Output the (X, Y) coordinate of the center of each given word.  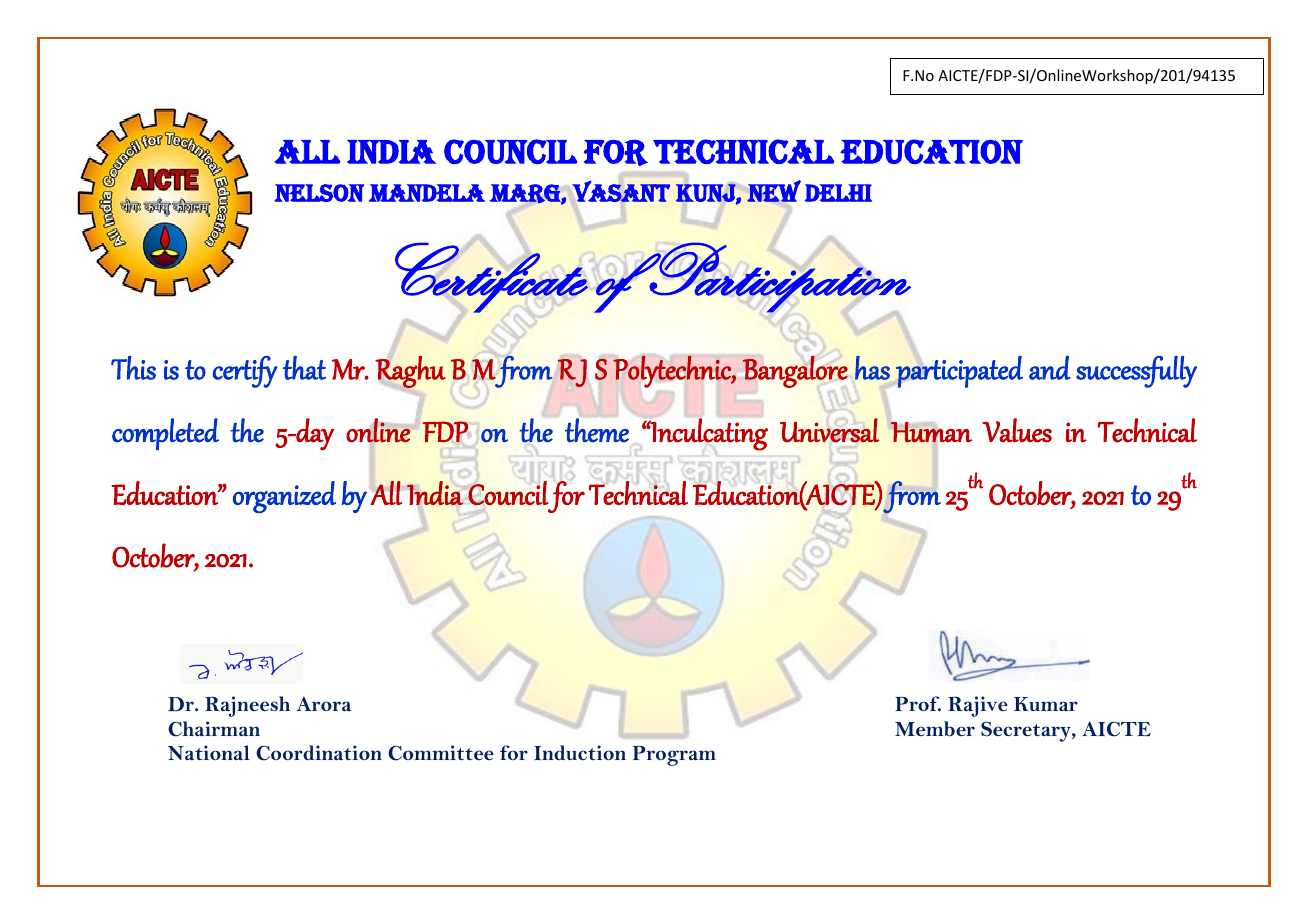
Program (674, 756)
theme (597, 430)
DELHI (838, 193)
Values (1017, 430)
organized (284, 497)
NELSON (319, 193)
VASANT (621, 191)
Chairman (214, 729)
